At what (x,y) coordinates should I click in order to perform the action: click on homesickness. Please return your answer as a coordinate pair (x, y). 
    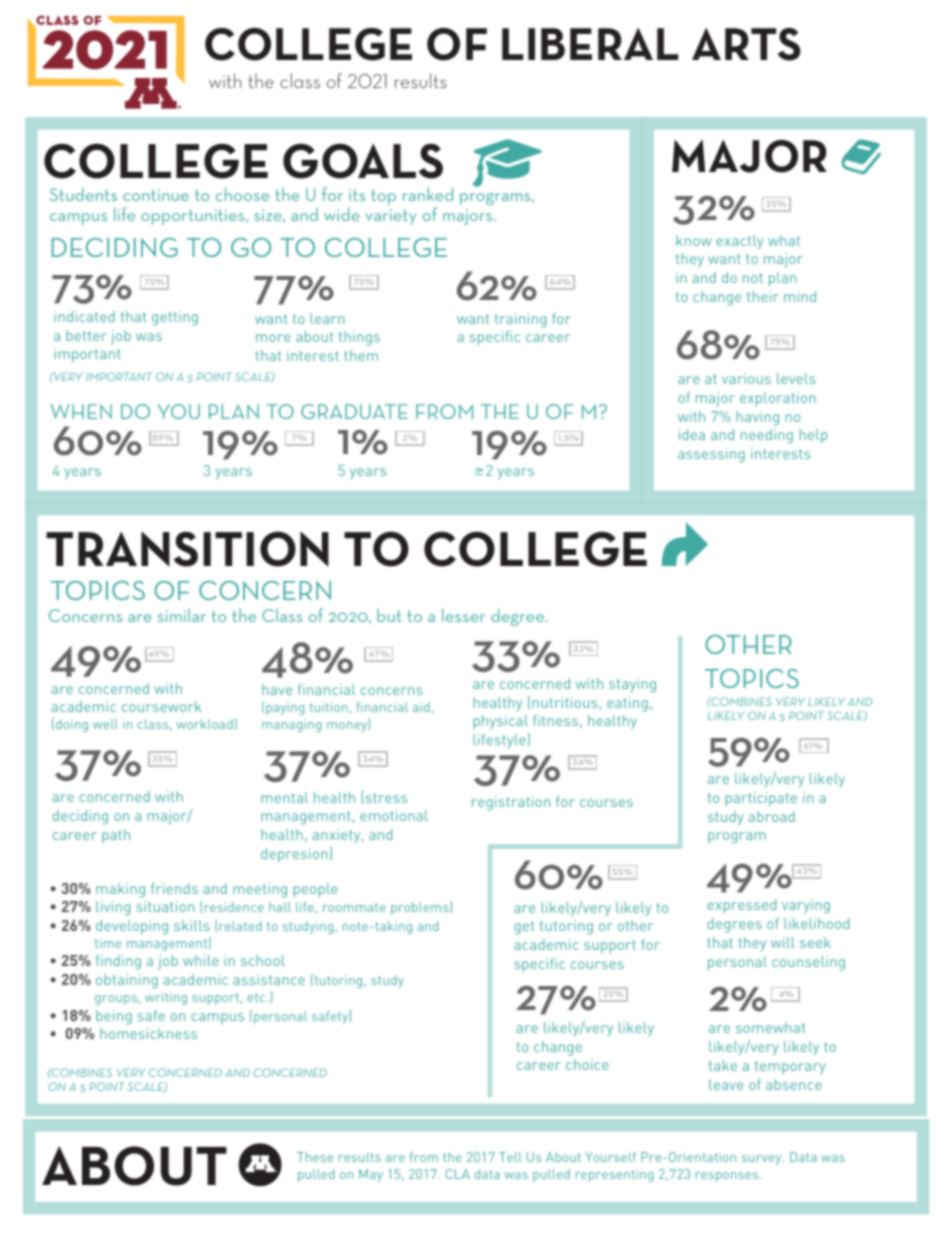
    Looking at the image, I should click on (148, 1033).
